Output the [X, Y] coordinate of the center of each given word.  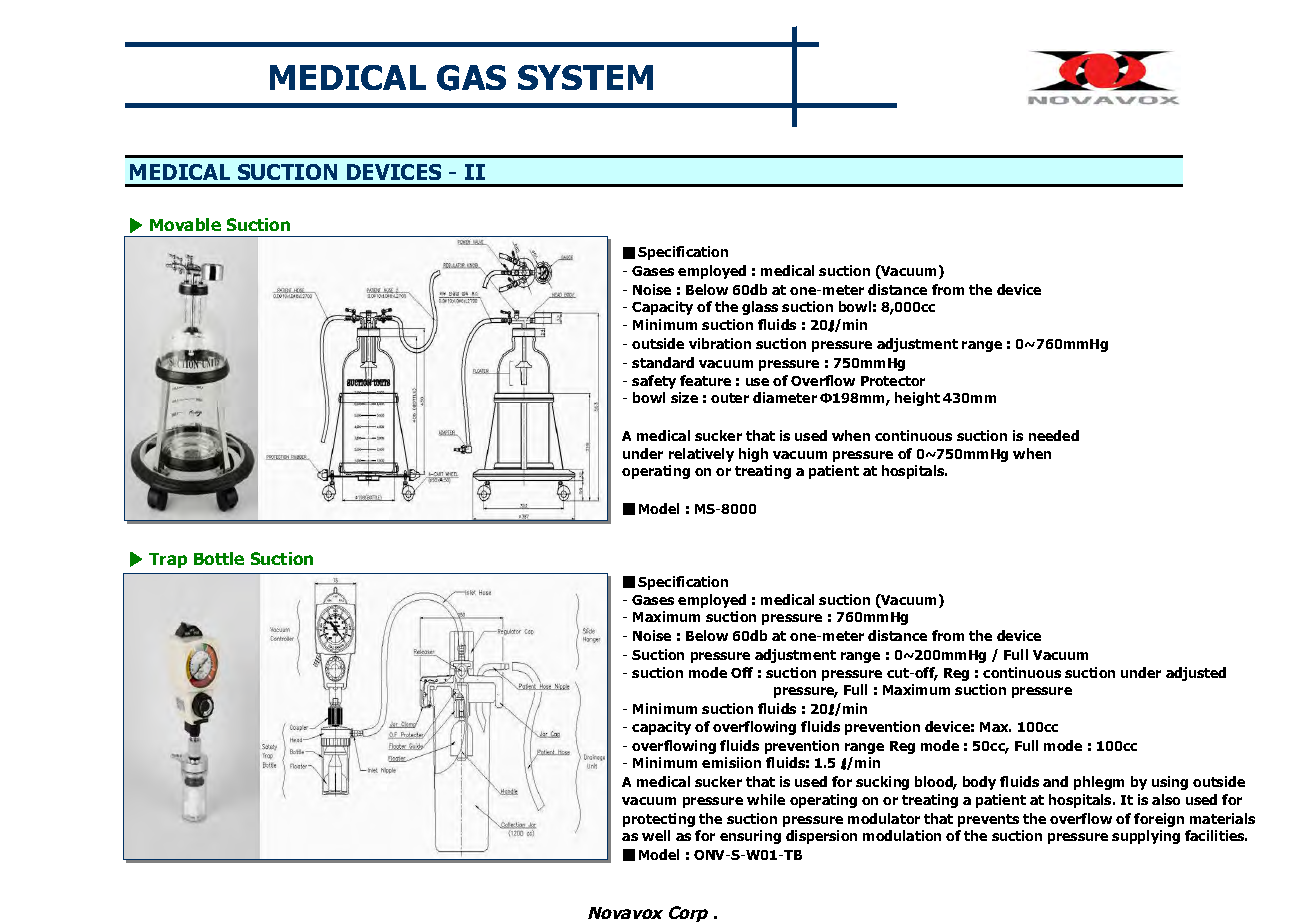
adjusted [1196, 674]
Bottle [219, 558]
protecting [659, 820]
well [656, 835]
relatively [701, 455]
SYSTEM [585, 77]
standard [663, 362]
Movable [185, 224]
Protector [893, 381]
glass [760, 308]
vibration [720, 343]
